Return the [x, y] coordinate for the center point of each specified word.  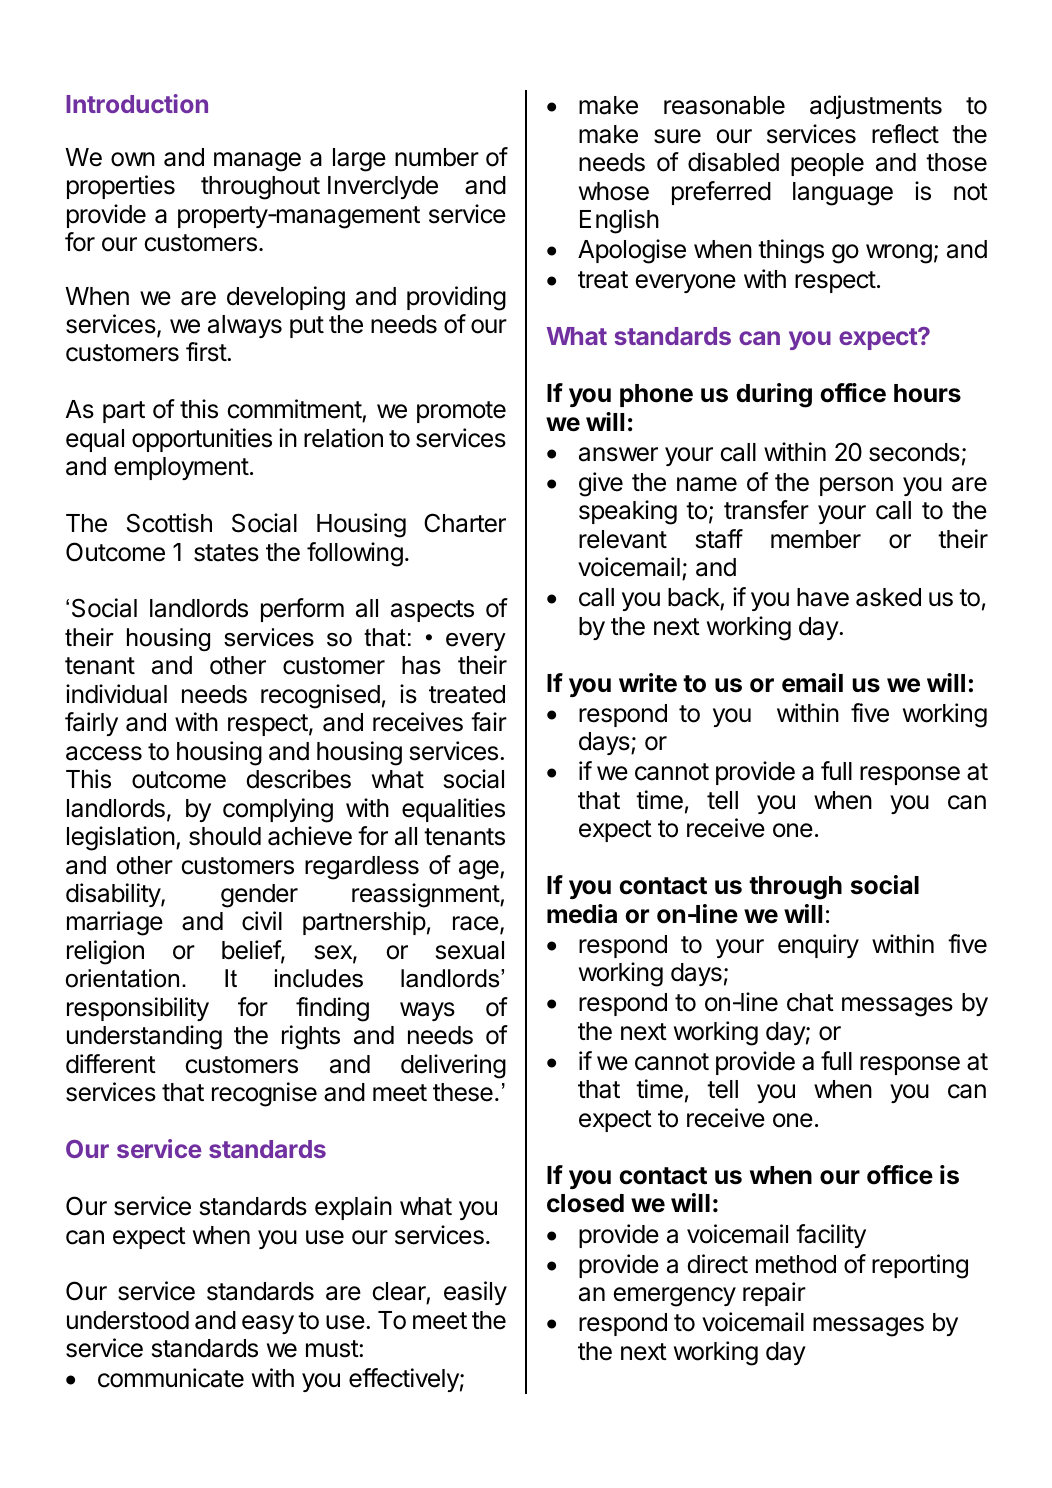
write [648, 683]
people [827, 164]
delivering [453, 1066]
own [133, 159]
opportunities [202, 440]
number [437, 157]
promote [461, 412]
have [823, 597]
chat [810, 1002]
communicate [171, 1378]
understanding [144, 1037]
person [856, 486]
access [104, 753]
